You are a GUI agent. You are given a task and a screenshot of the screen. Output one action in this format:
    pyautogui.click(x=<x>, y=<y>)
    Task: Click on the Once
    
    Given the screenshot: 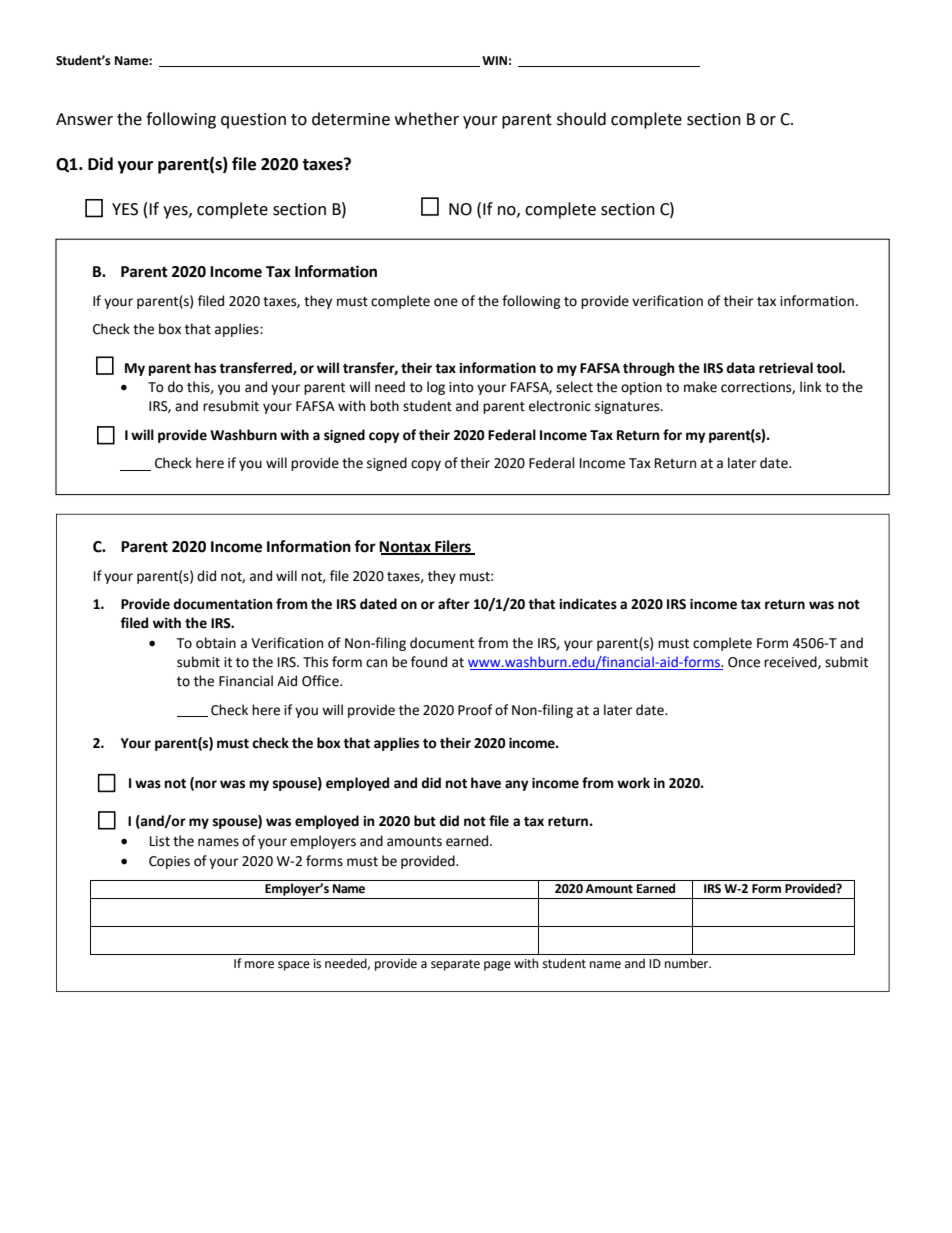 What is the action you would take?
    pyautogui.click(x=744, y=662)
